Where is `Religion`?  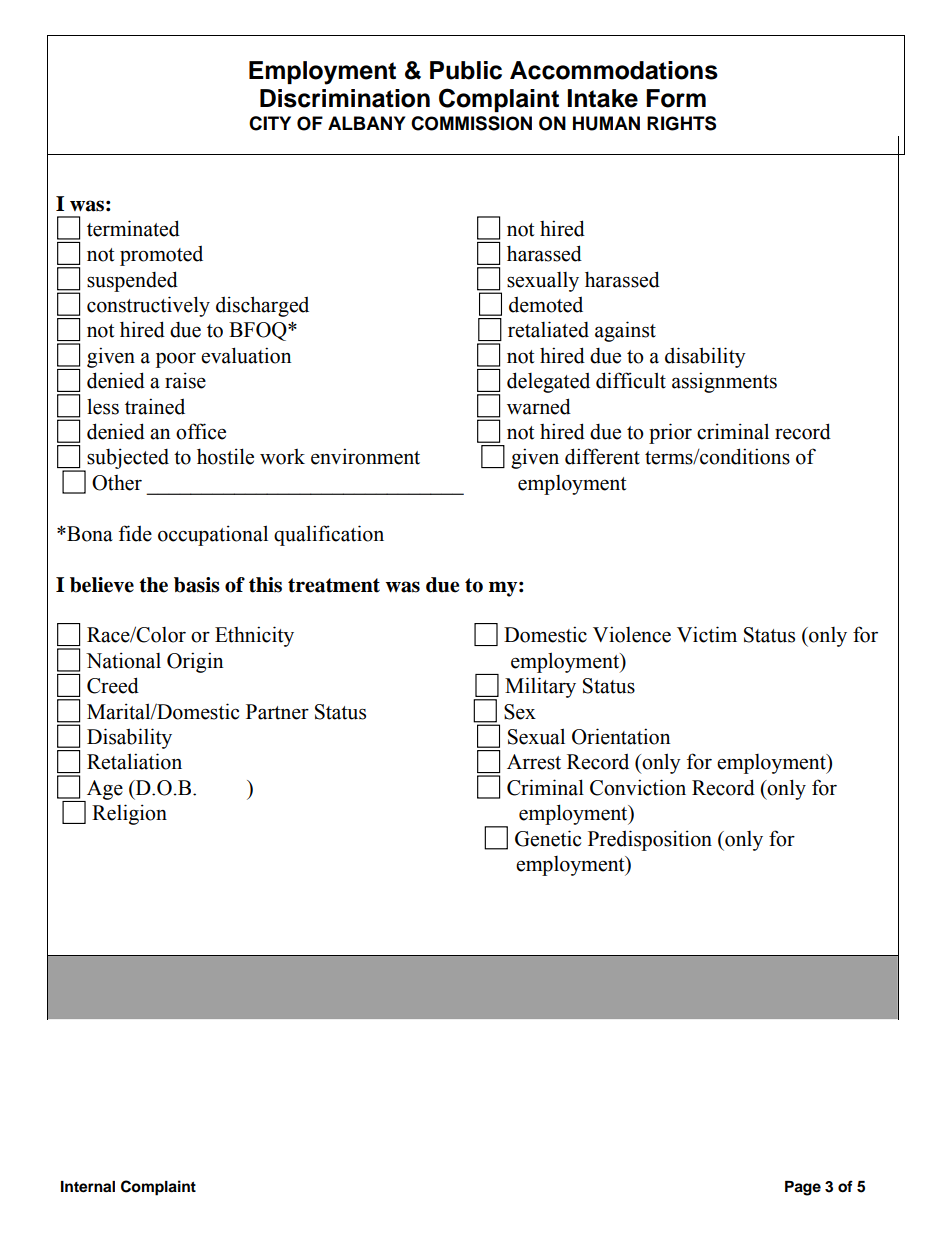 Religion is located at coordinates (129, 814).
